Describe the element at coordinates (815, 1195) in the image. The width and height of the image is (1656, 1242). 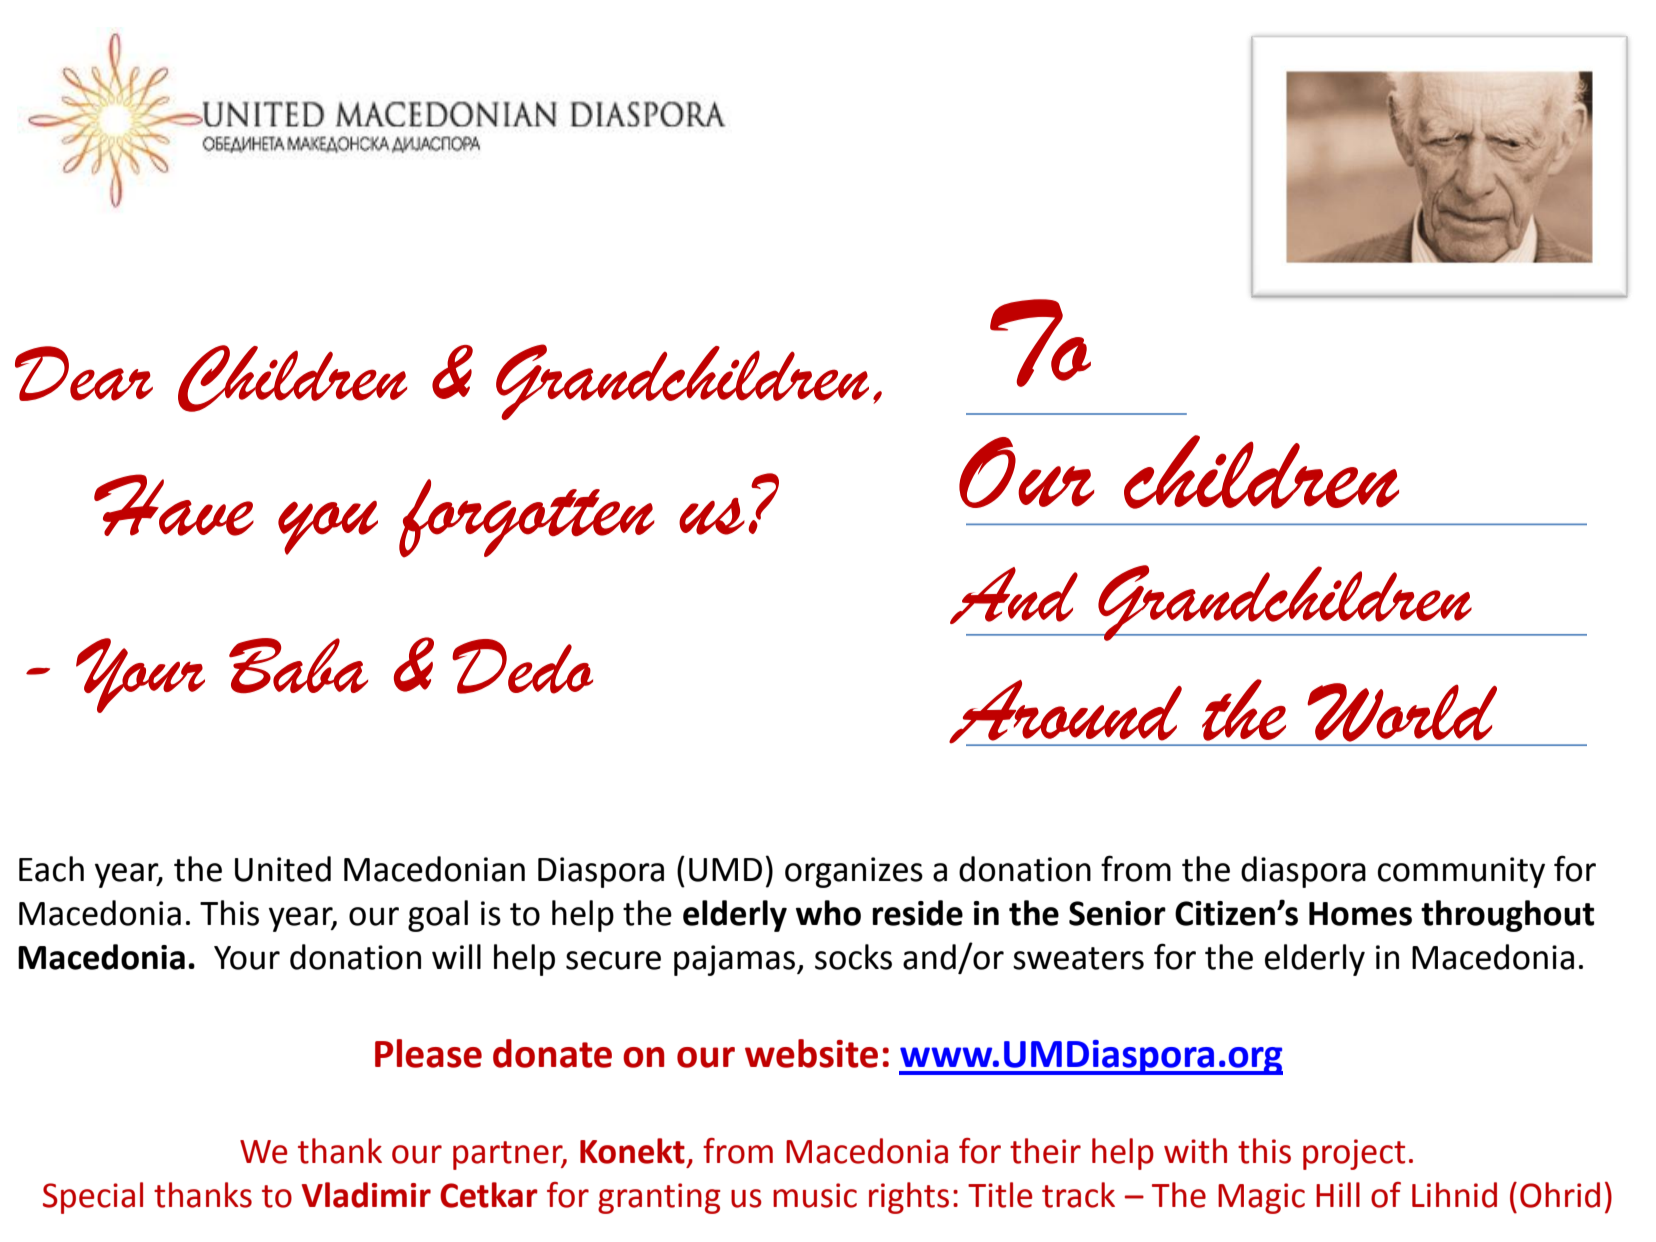
I see `music` at that location.
